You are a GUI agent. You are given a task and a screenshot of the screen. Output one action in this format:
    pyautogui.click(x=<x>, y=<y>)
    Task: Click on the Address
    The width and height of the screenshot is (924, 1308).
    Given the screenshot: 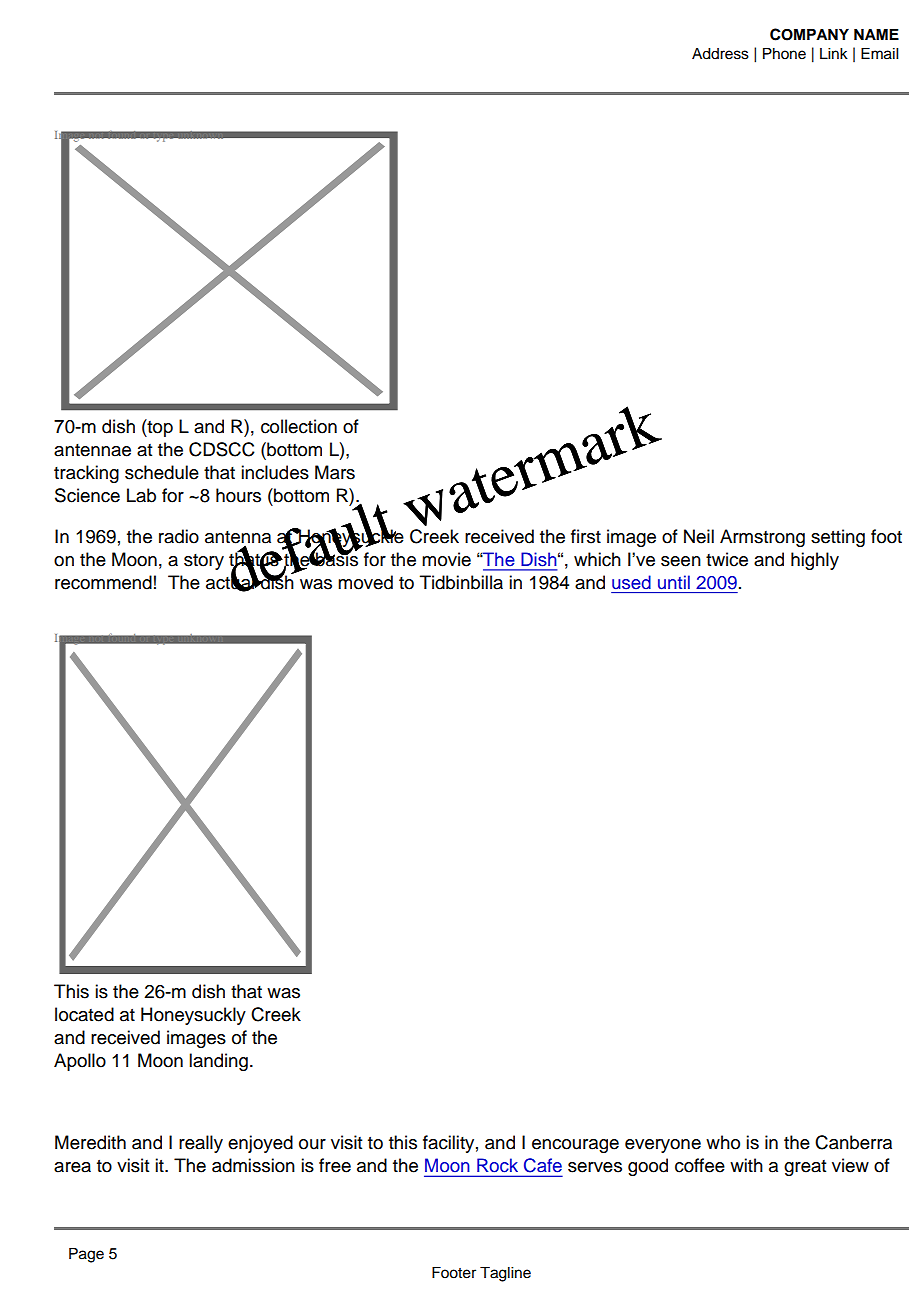 What is the action you would take?
    pyautogui.click(x=720, y=54)
